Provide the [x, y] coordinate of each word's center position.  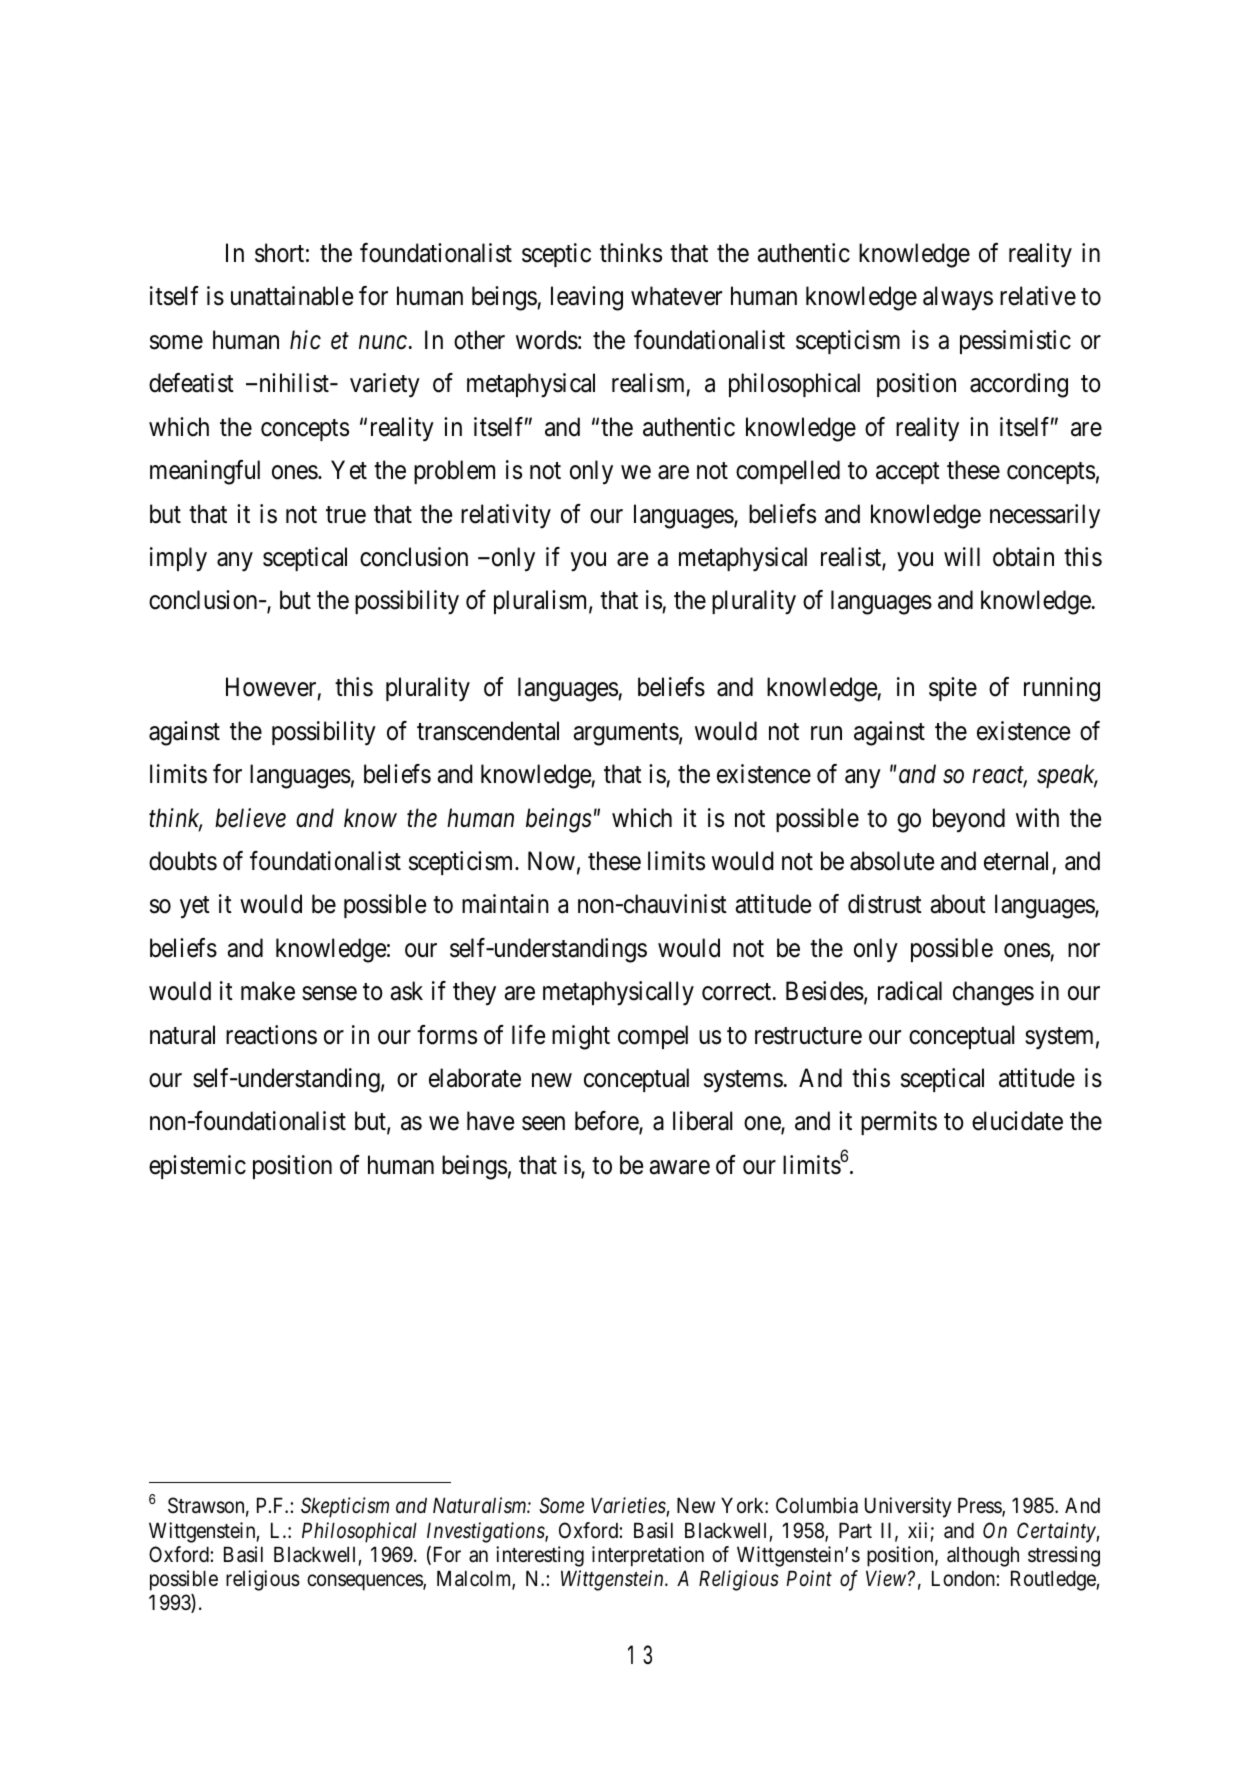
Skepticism [345, 1507]
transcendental [488, 731]
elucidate [1017, 1121]
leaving [587, 298]
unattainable [292, 296]
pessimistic [1015, 342]
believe [250, 818]
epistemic [197, 1167]
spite [953, 689]
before [607, 1122]
